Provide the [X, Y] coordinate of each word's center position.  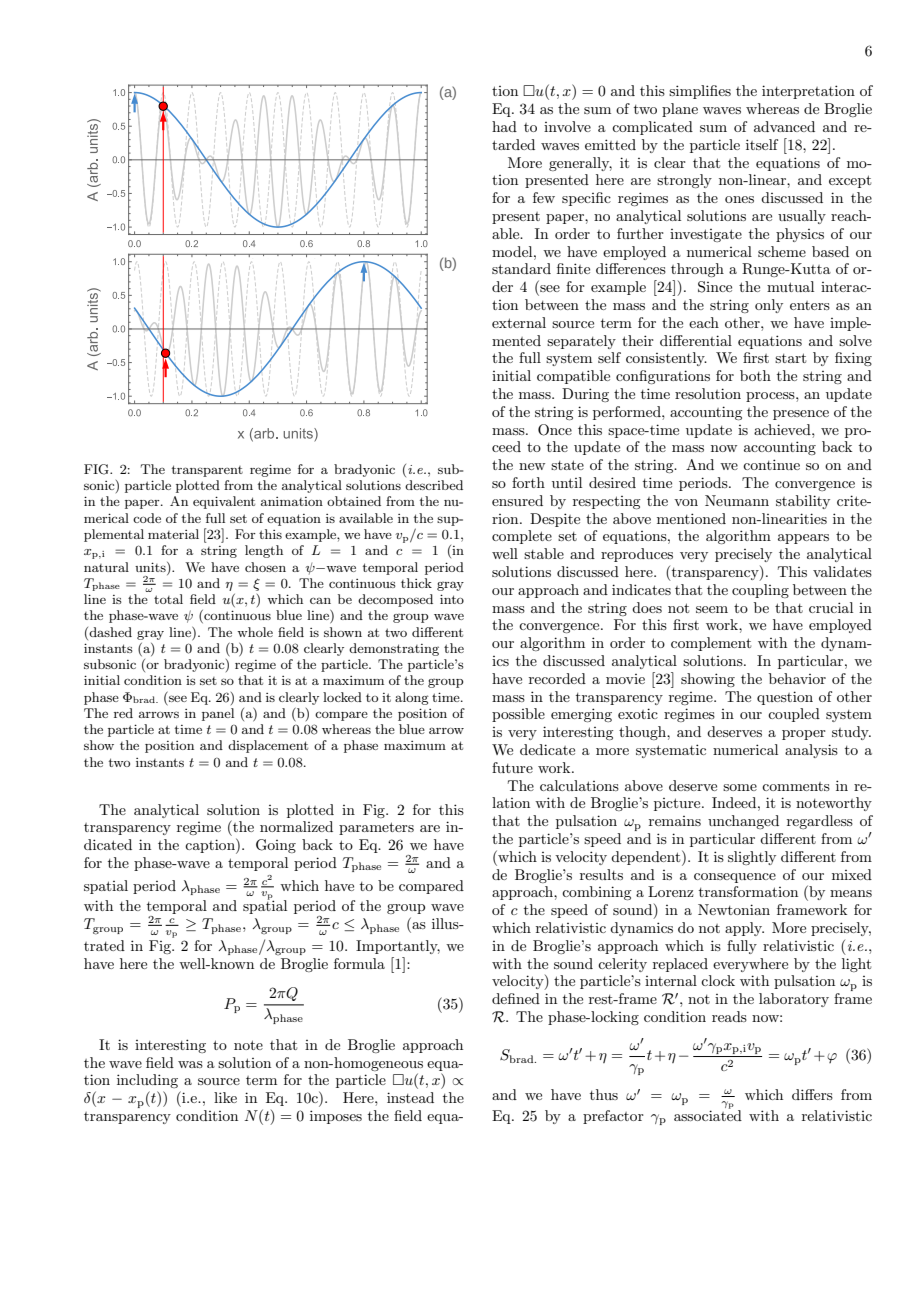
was [190, 1064]
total [168, 599]
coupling [760, 591]
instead [410, 1097]
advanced [784, 126]
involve [567, 126]
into [452, 599]
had [504, 126]
